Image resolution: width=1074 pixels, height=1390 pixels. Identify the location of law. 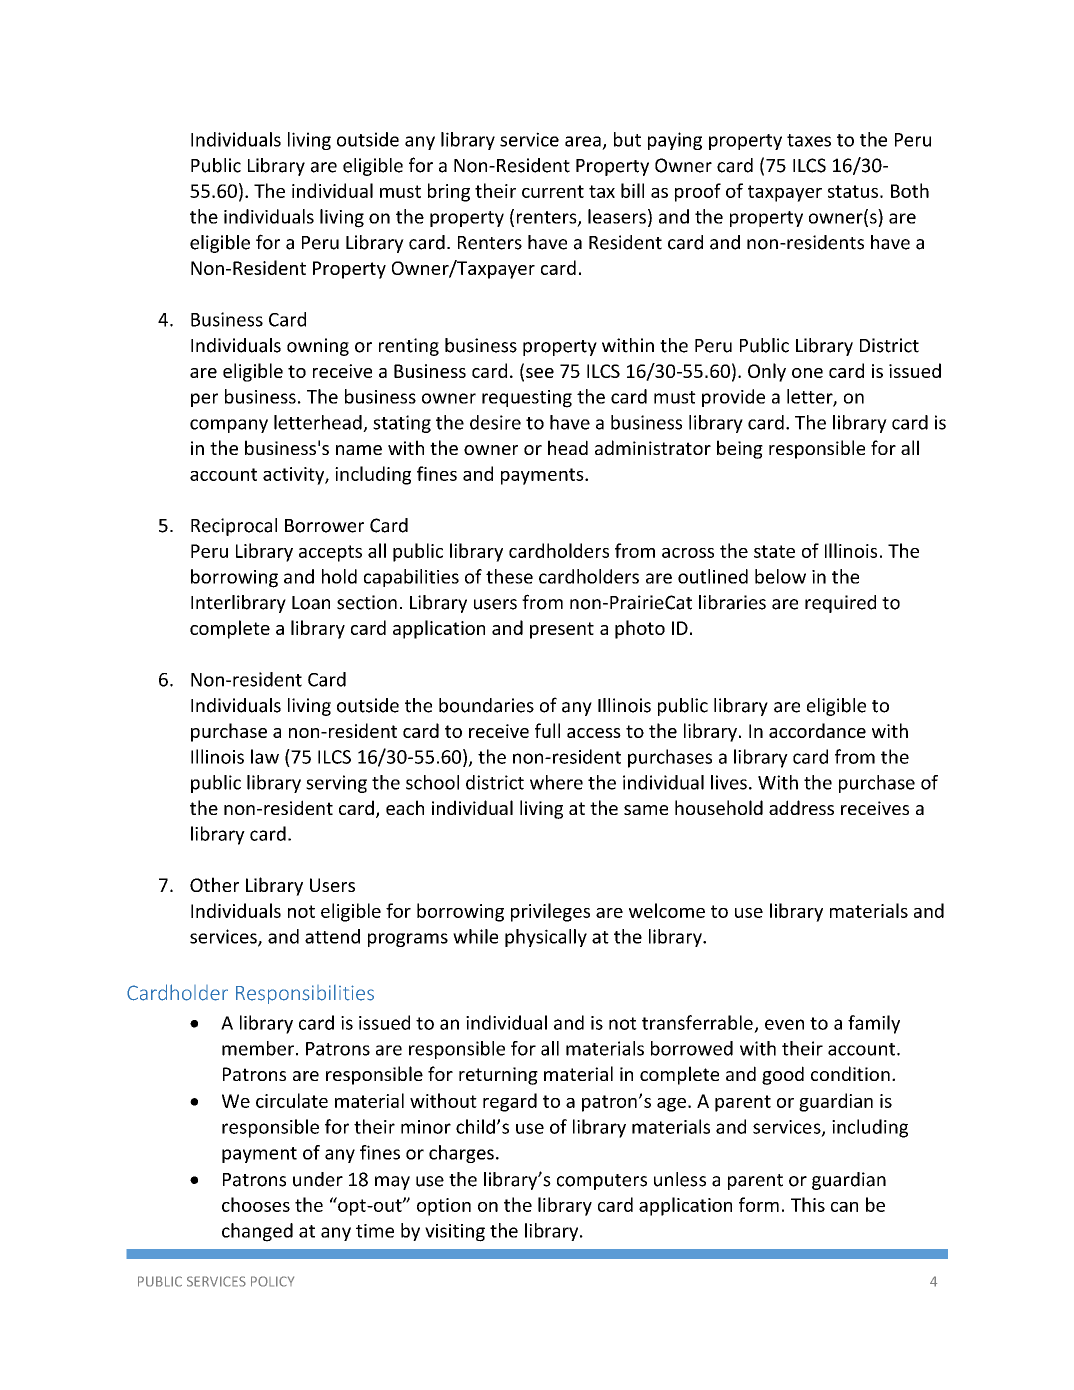
(265, 756).
